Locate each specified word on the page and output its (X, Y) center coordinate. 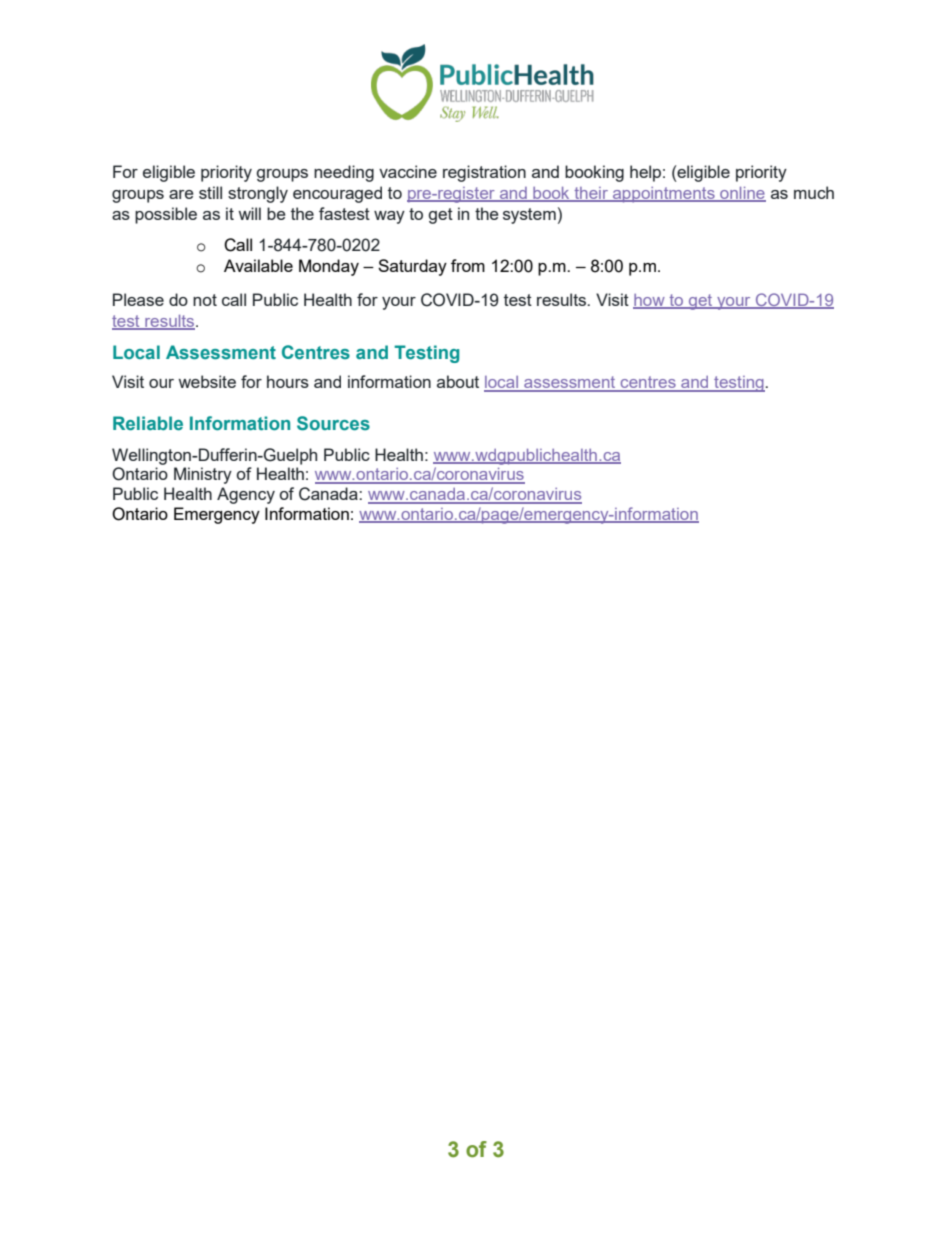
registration (484, 173)
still (210, 192)
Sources (333, 423)
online (742, 194)
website (207, 381)
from (468, 265)
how (650, 301)
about (458, 381)
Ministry (203, 475)
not (205, 300)
